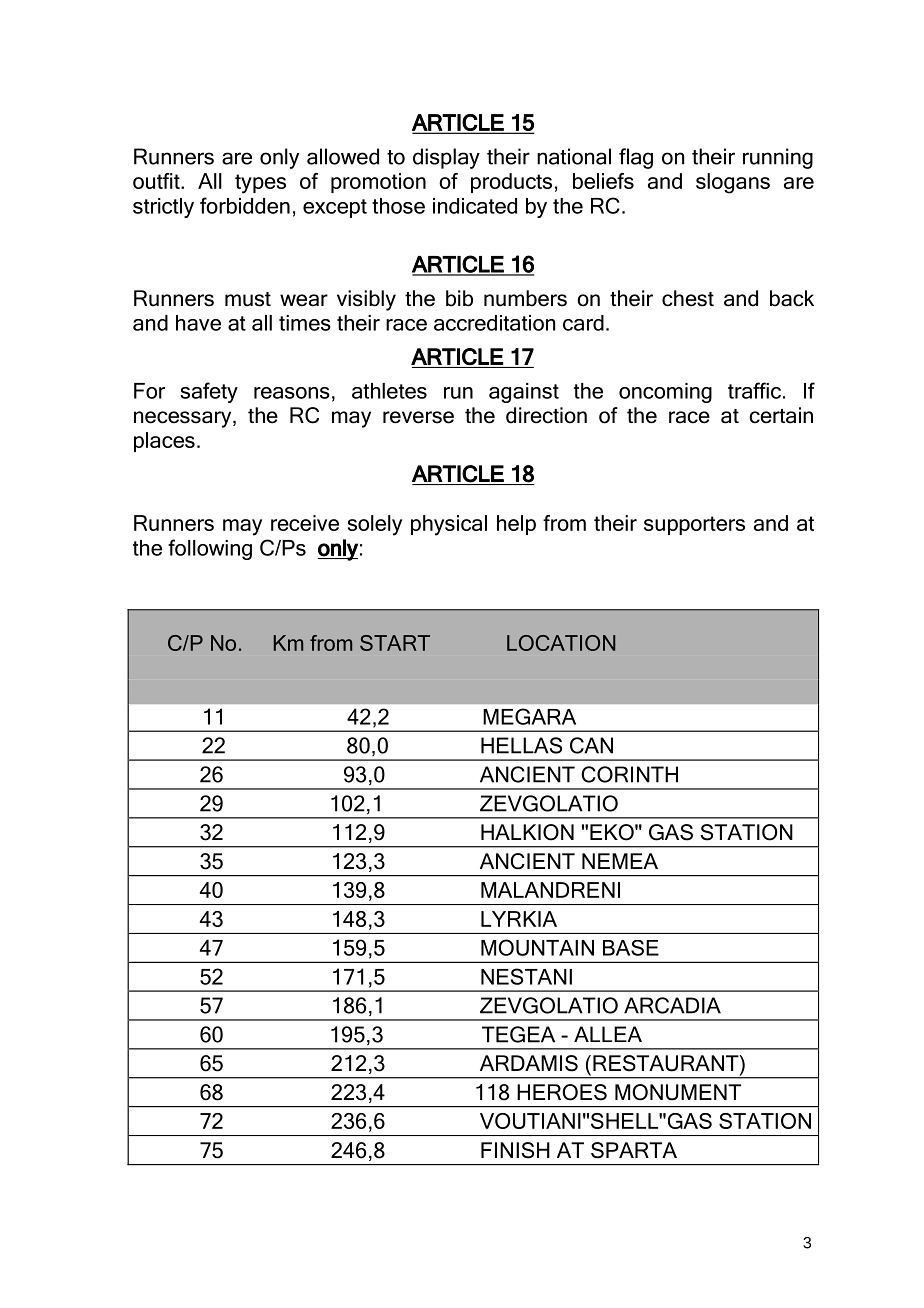  I want to click on forbidden, so click(245, 205).
